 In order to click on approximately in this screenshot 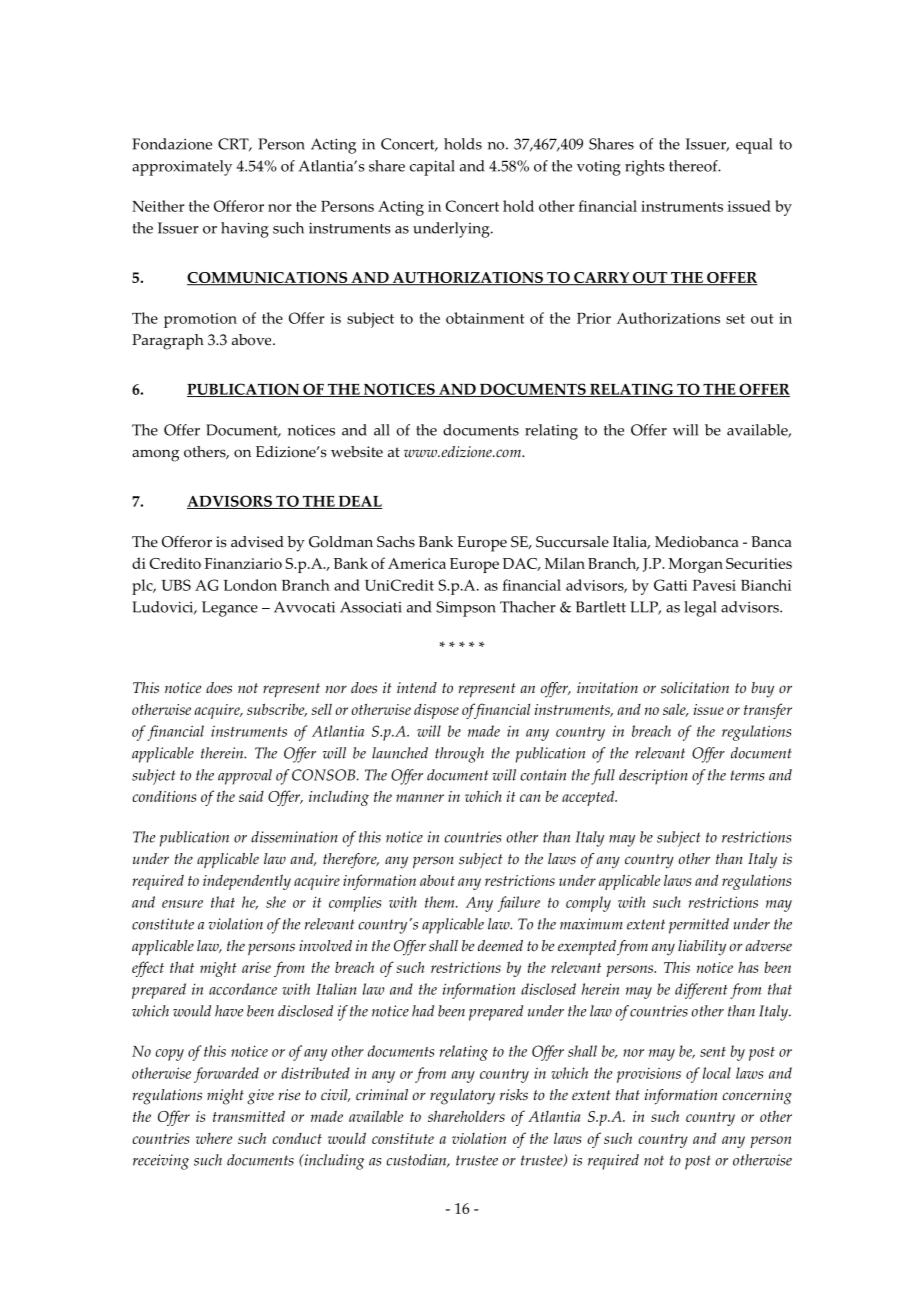, I will do `click(182, 168)`.
